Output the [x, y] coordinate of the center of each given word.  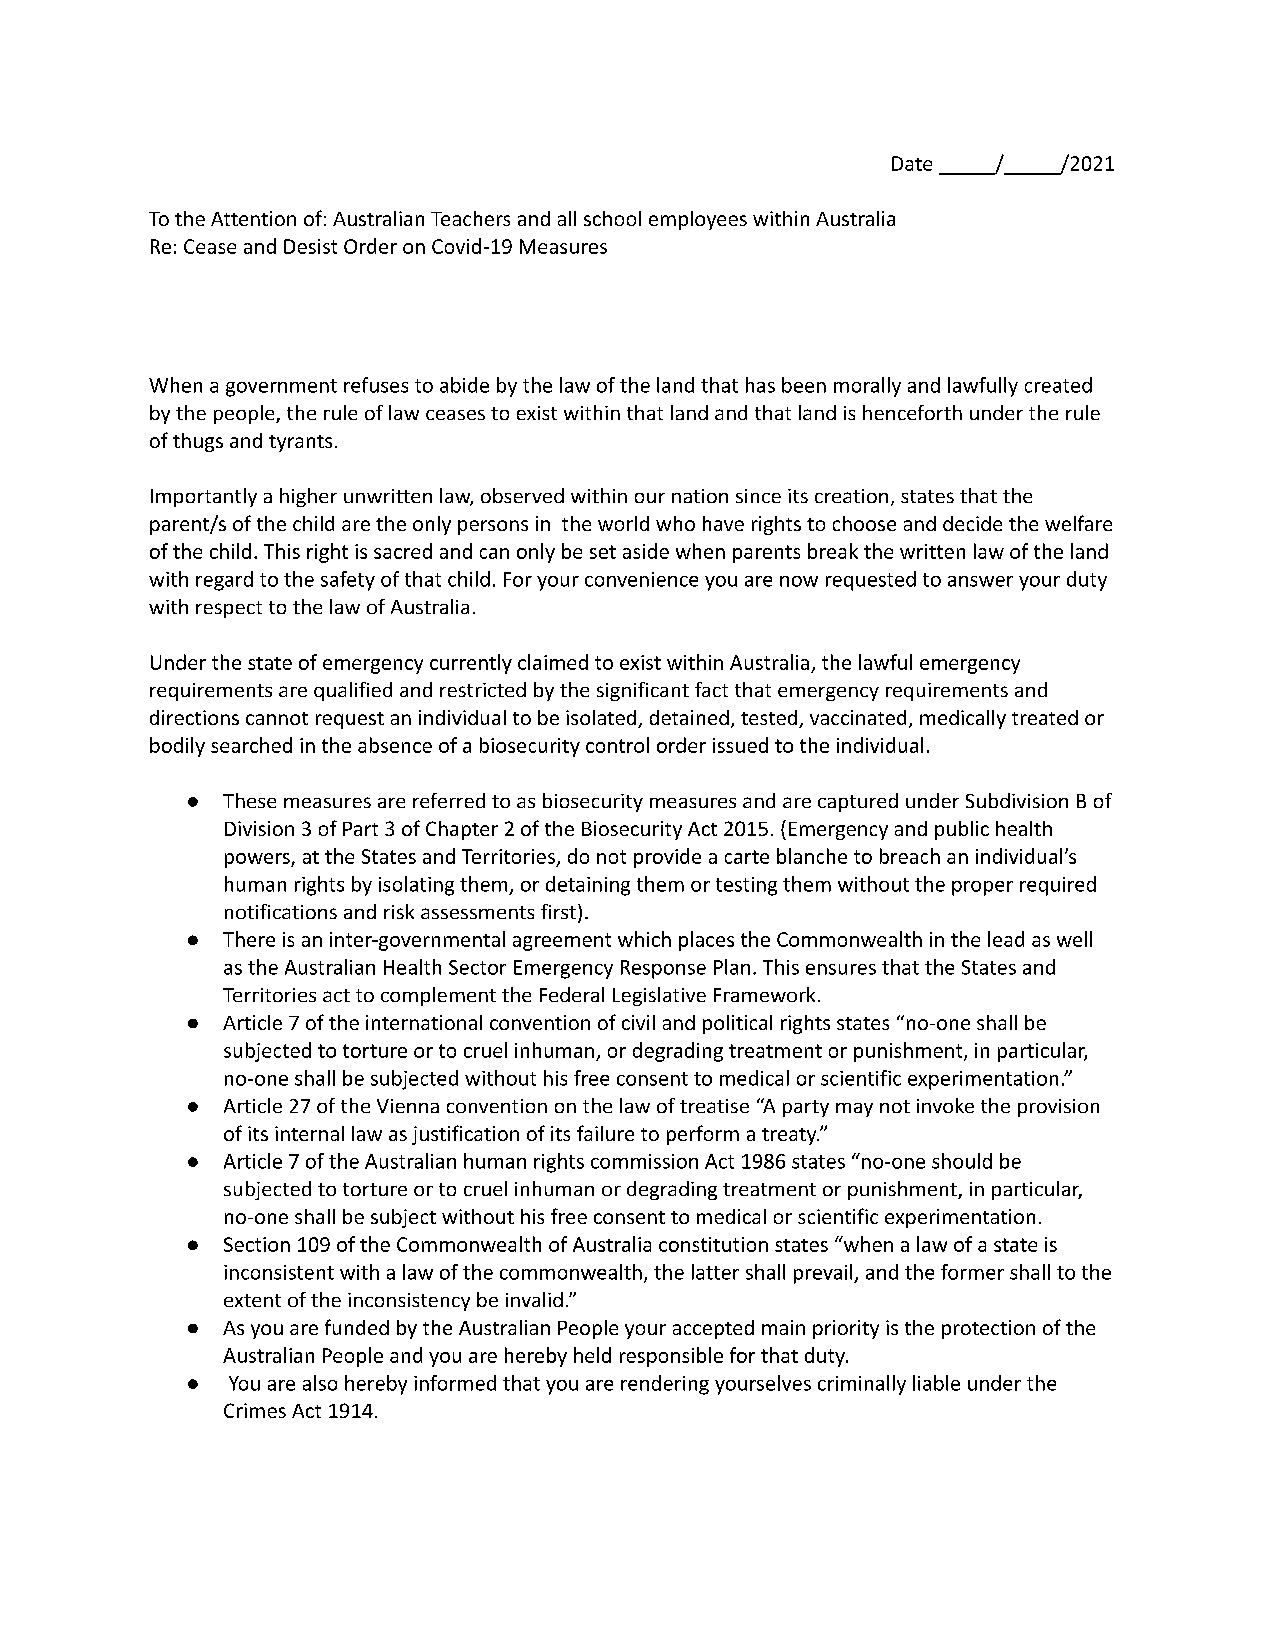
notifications [281, 911]
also [320, 1383]
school [612, 218]
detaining [588, 886]
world [623, 523]
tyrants [300, 443]
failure [605, 1133]
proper [982, 888]
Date [912, 163]
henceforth [912, 412]
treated [1045, 717]
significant [643, 691]
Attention [253, 218]
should [962, 1161]
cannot [277, 718]
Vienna [408, 1106]
